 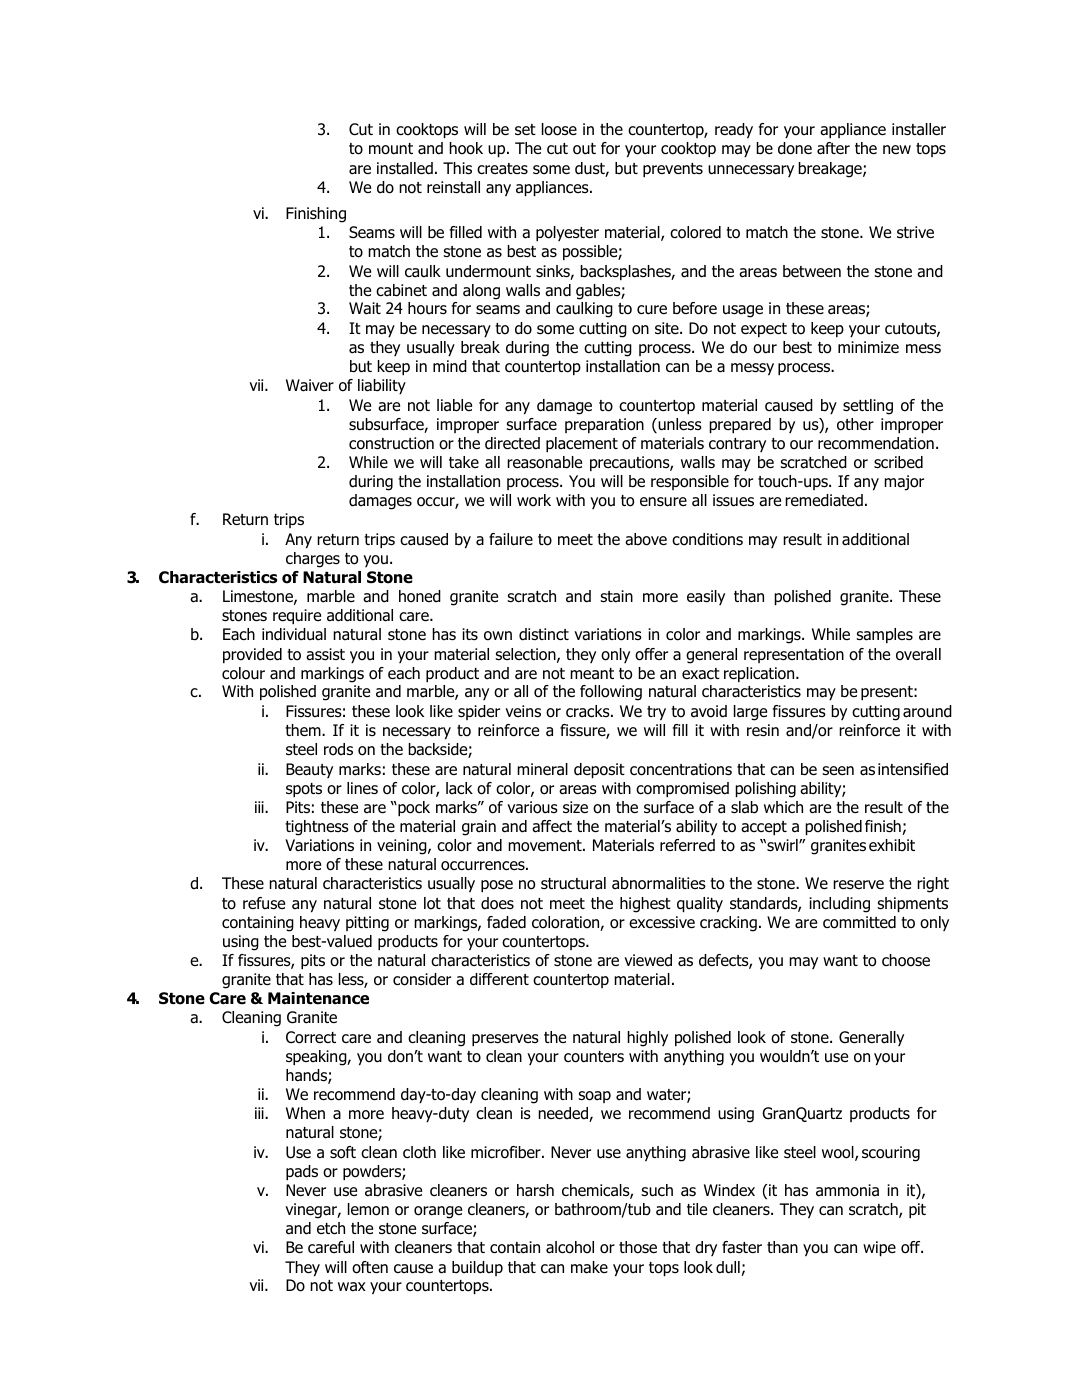 What do you see at coordinates (906, 960) in the image?
I see `choose` at bounding box center [906, 960].
